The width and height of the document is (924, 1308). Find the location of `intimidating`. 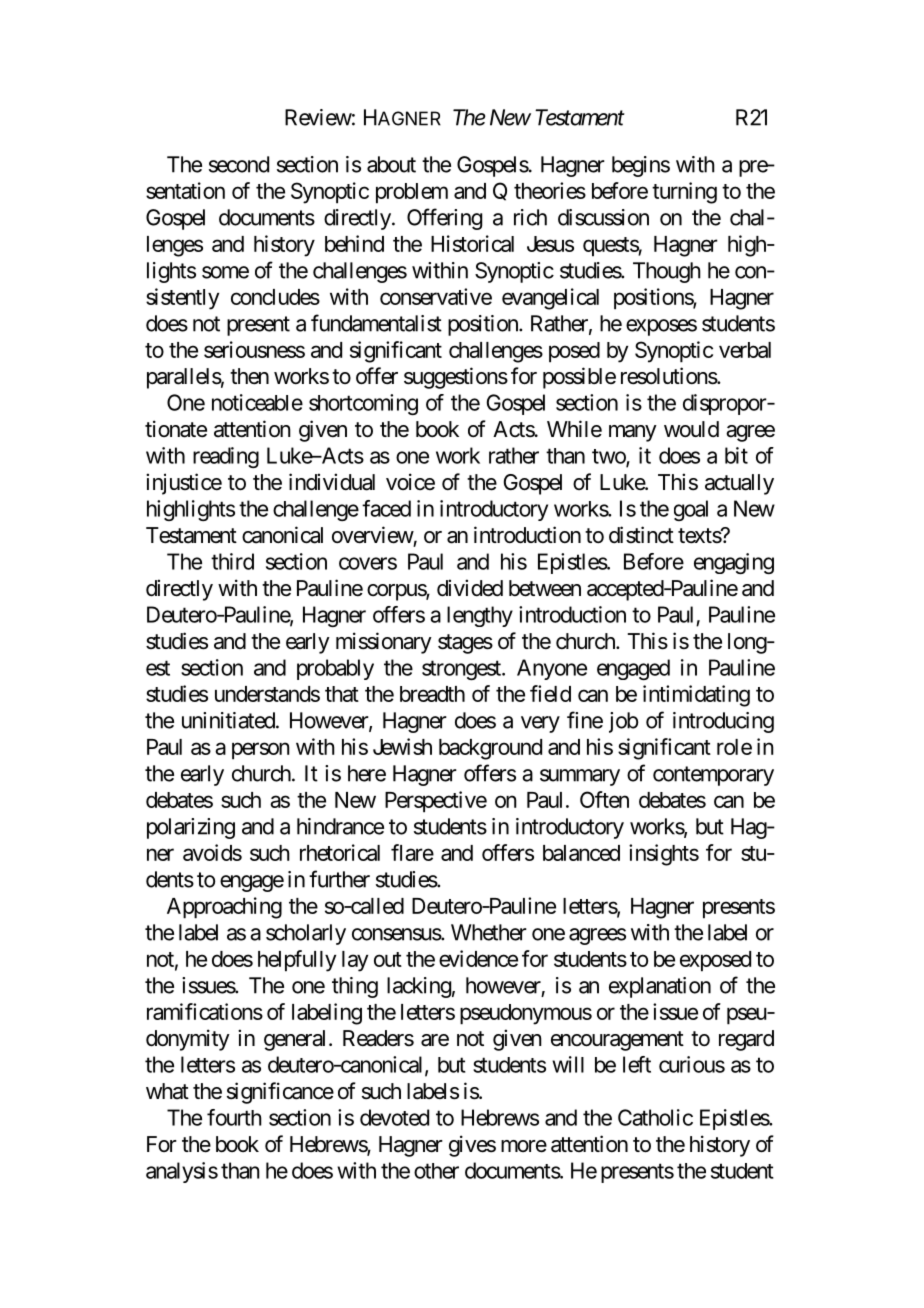

intimidating is located at coordinates (696, 696).
